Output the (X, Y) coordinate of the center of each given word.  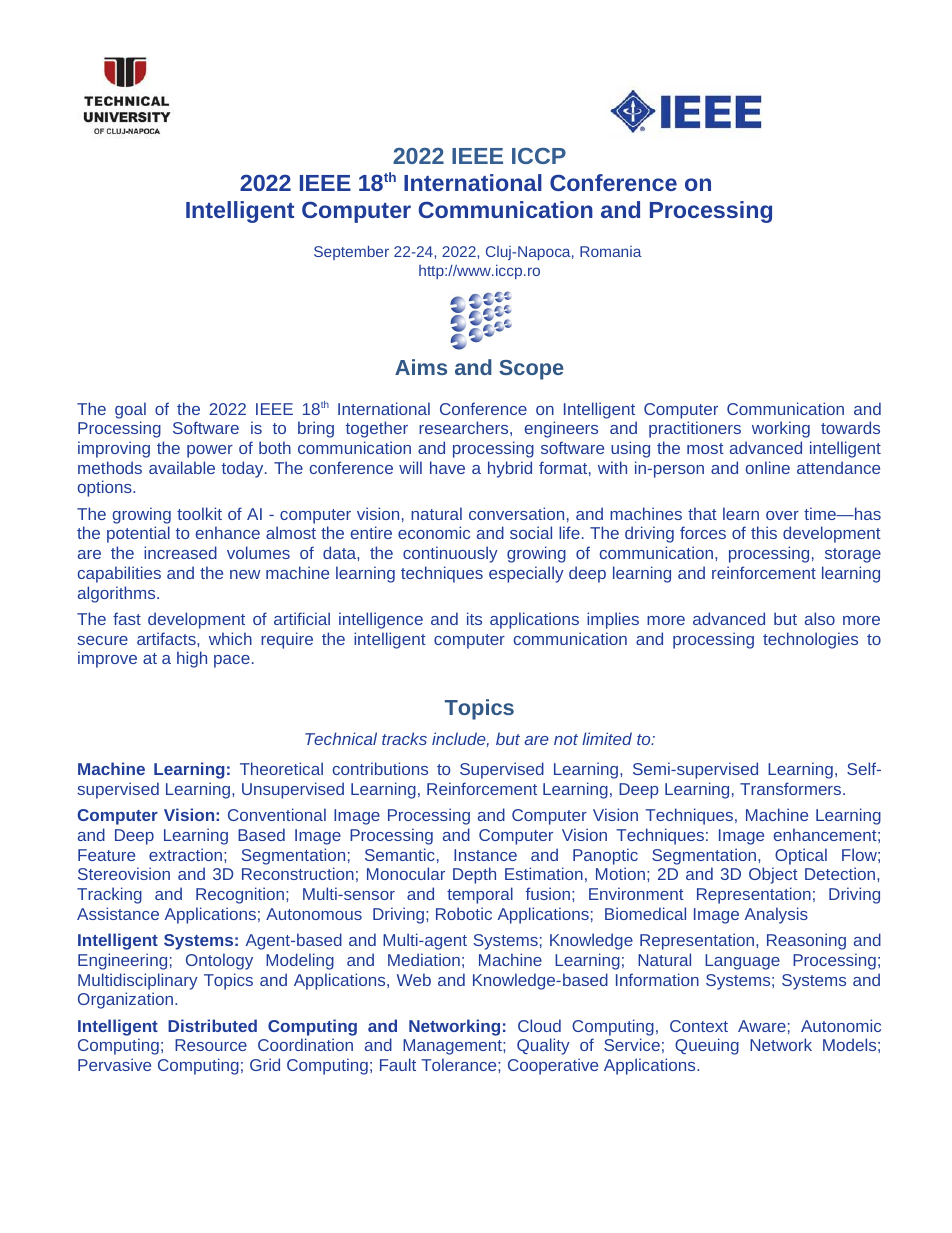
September (351, 252)
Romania (611, 251)
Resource (211, 1045)
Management (453, 1047)
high (192, 659)
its (474, 618)
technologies (810, 640)
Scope (531, 370)
